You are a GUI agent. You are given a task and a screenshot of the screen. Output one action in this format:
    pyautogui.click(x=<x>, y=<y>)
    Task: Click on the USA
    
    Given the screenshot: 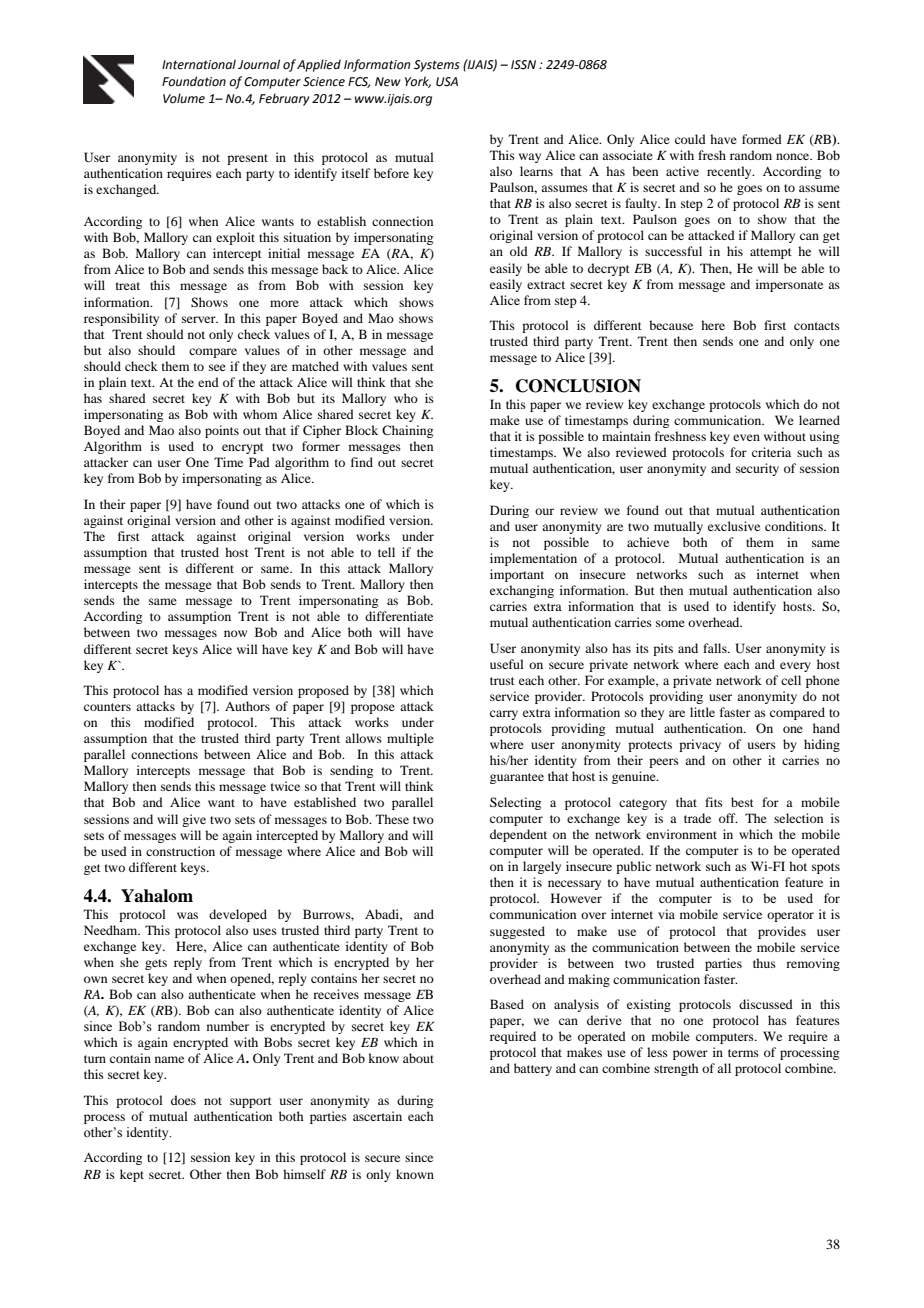 What is the action you would take?
    pyautogui.click(x=447, y=82)
